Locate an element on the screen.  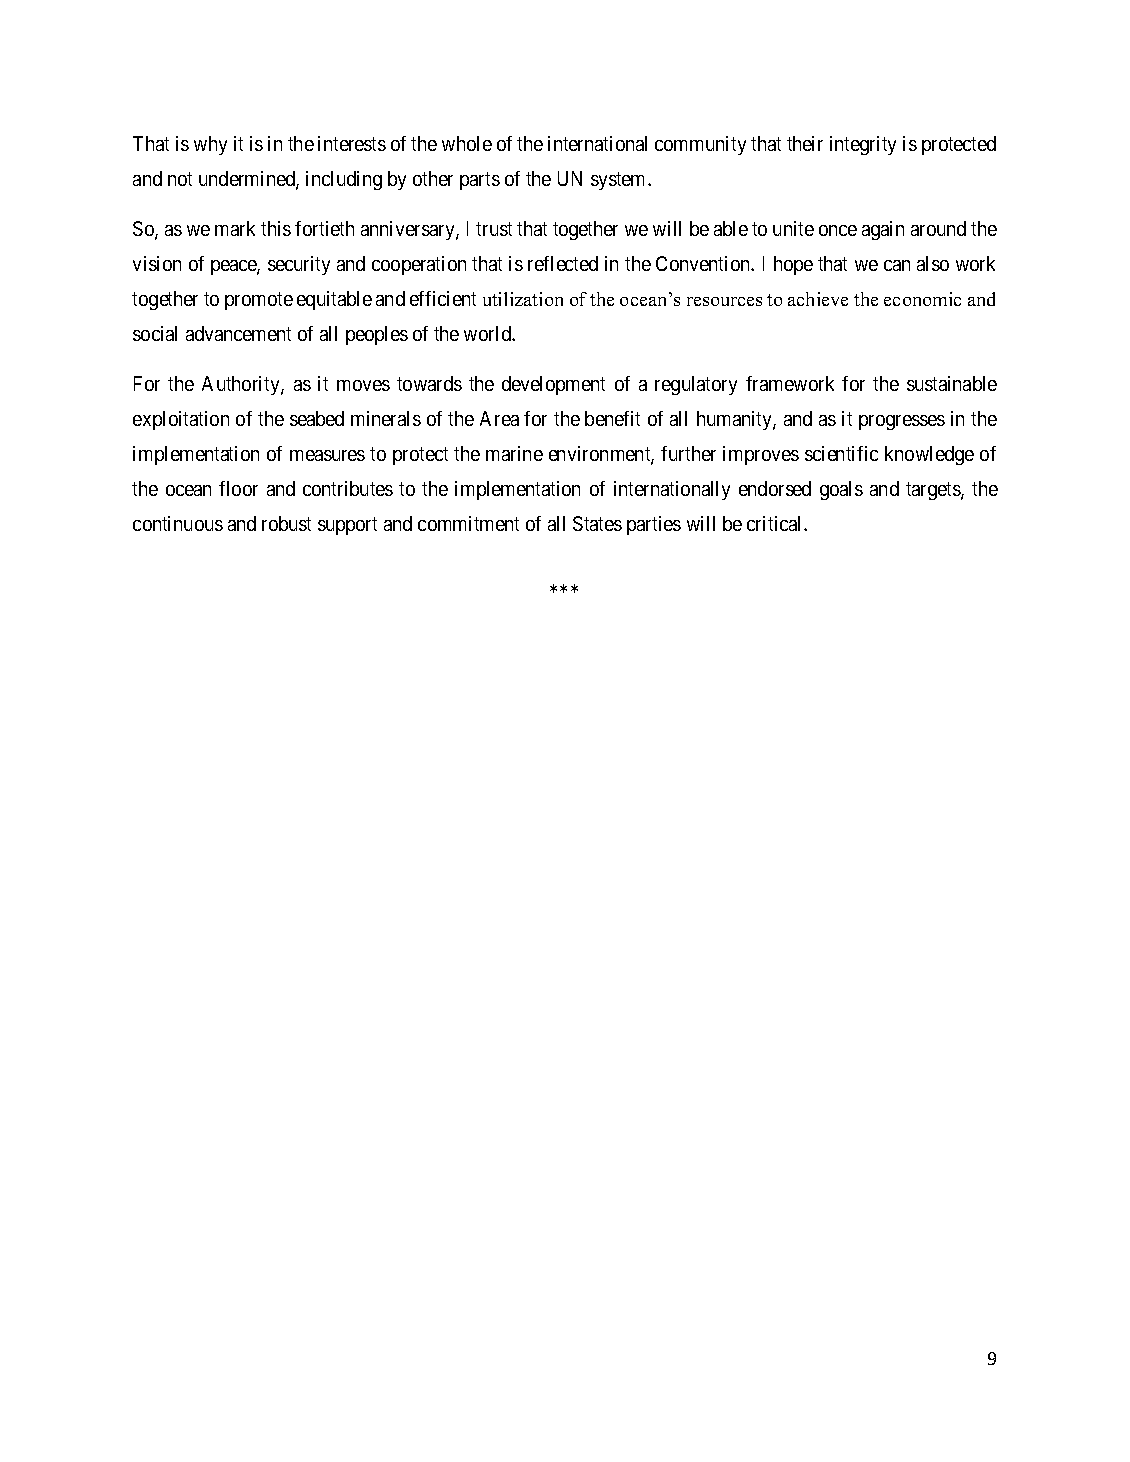
whole is located at coordinates (467, 143).
